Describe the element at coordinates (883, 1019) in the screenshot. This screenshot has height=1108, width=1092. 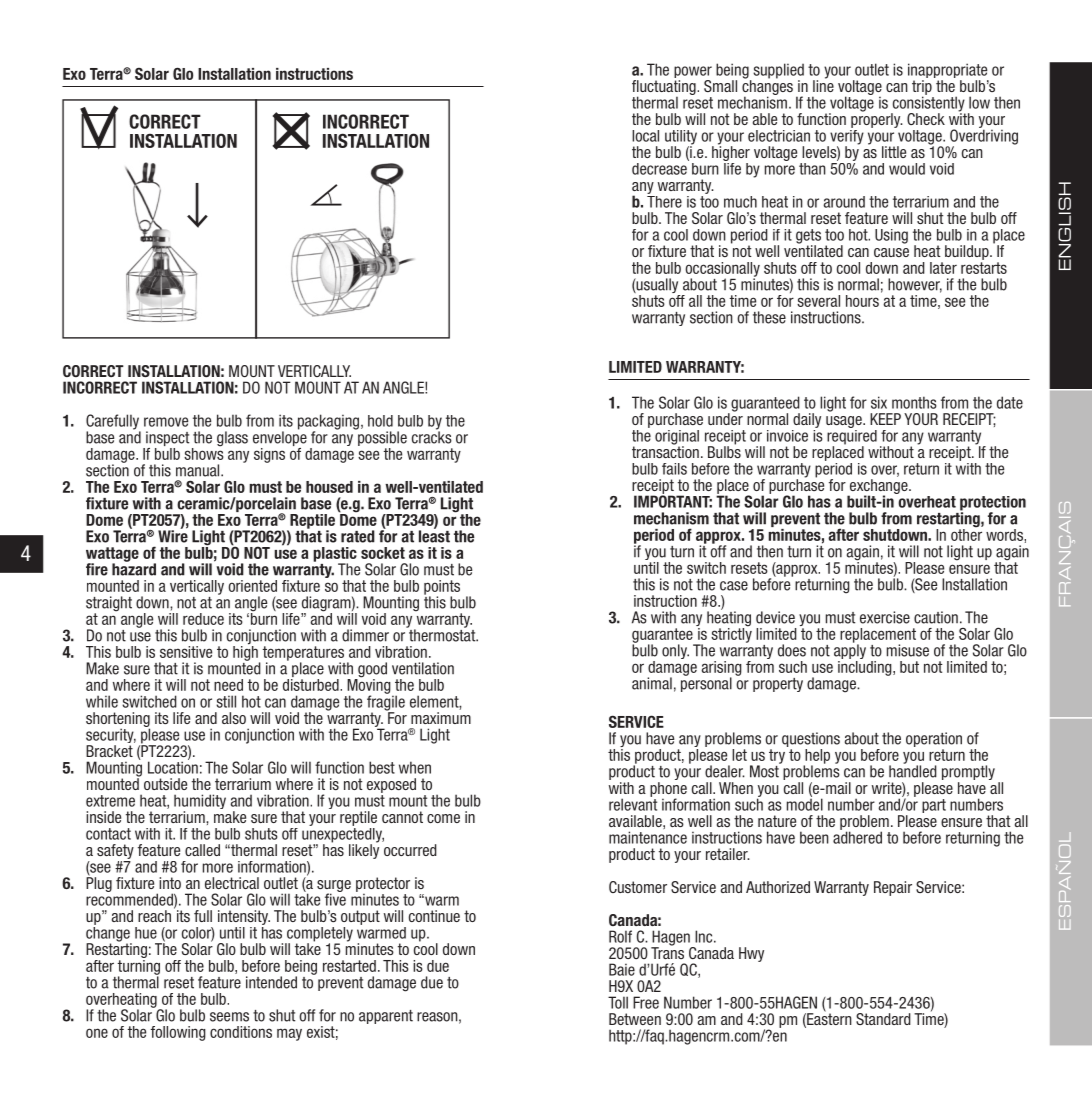
I see `Standard` at that location.
